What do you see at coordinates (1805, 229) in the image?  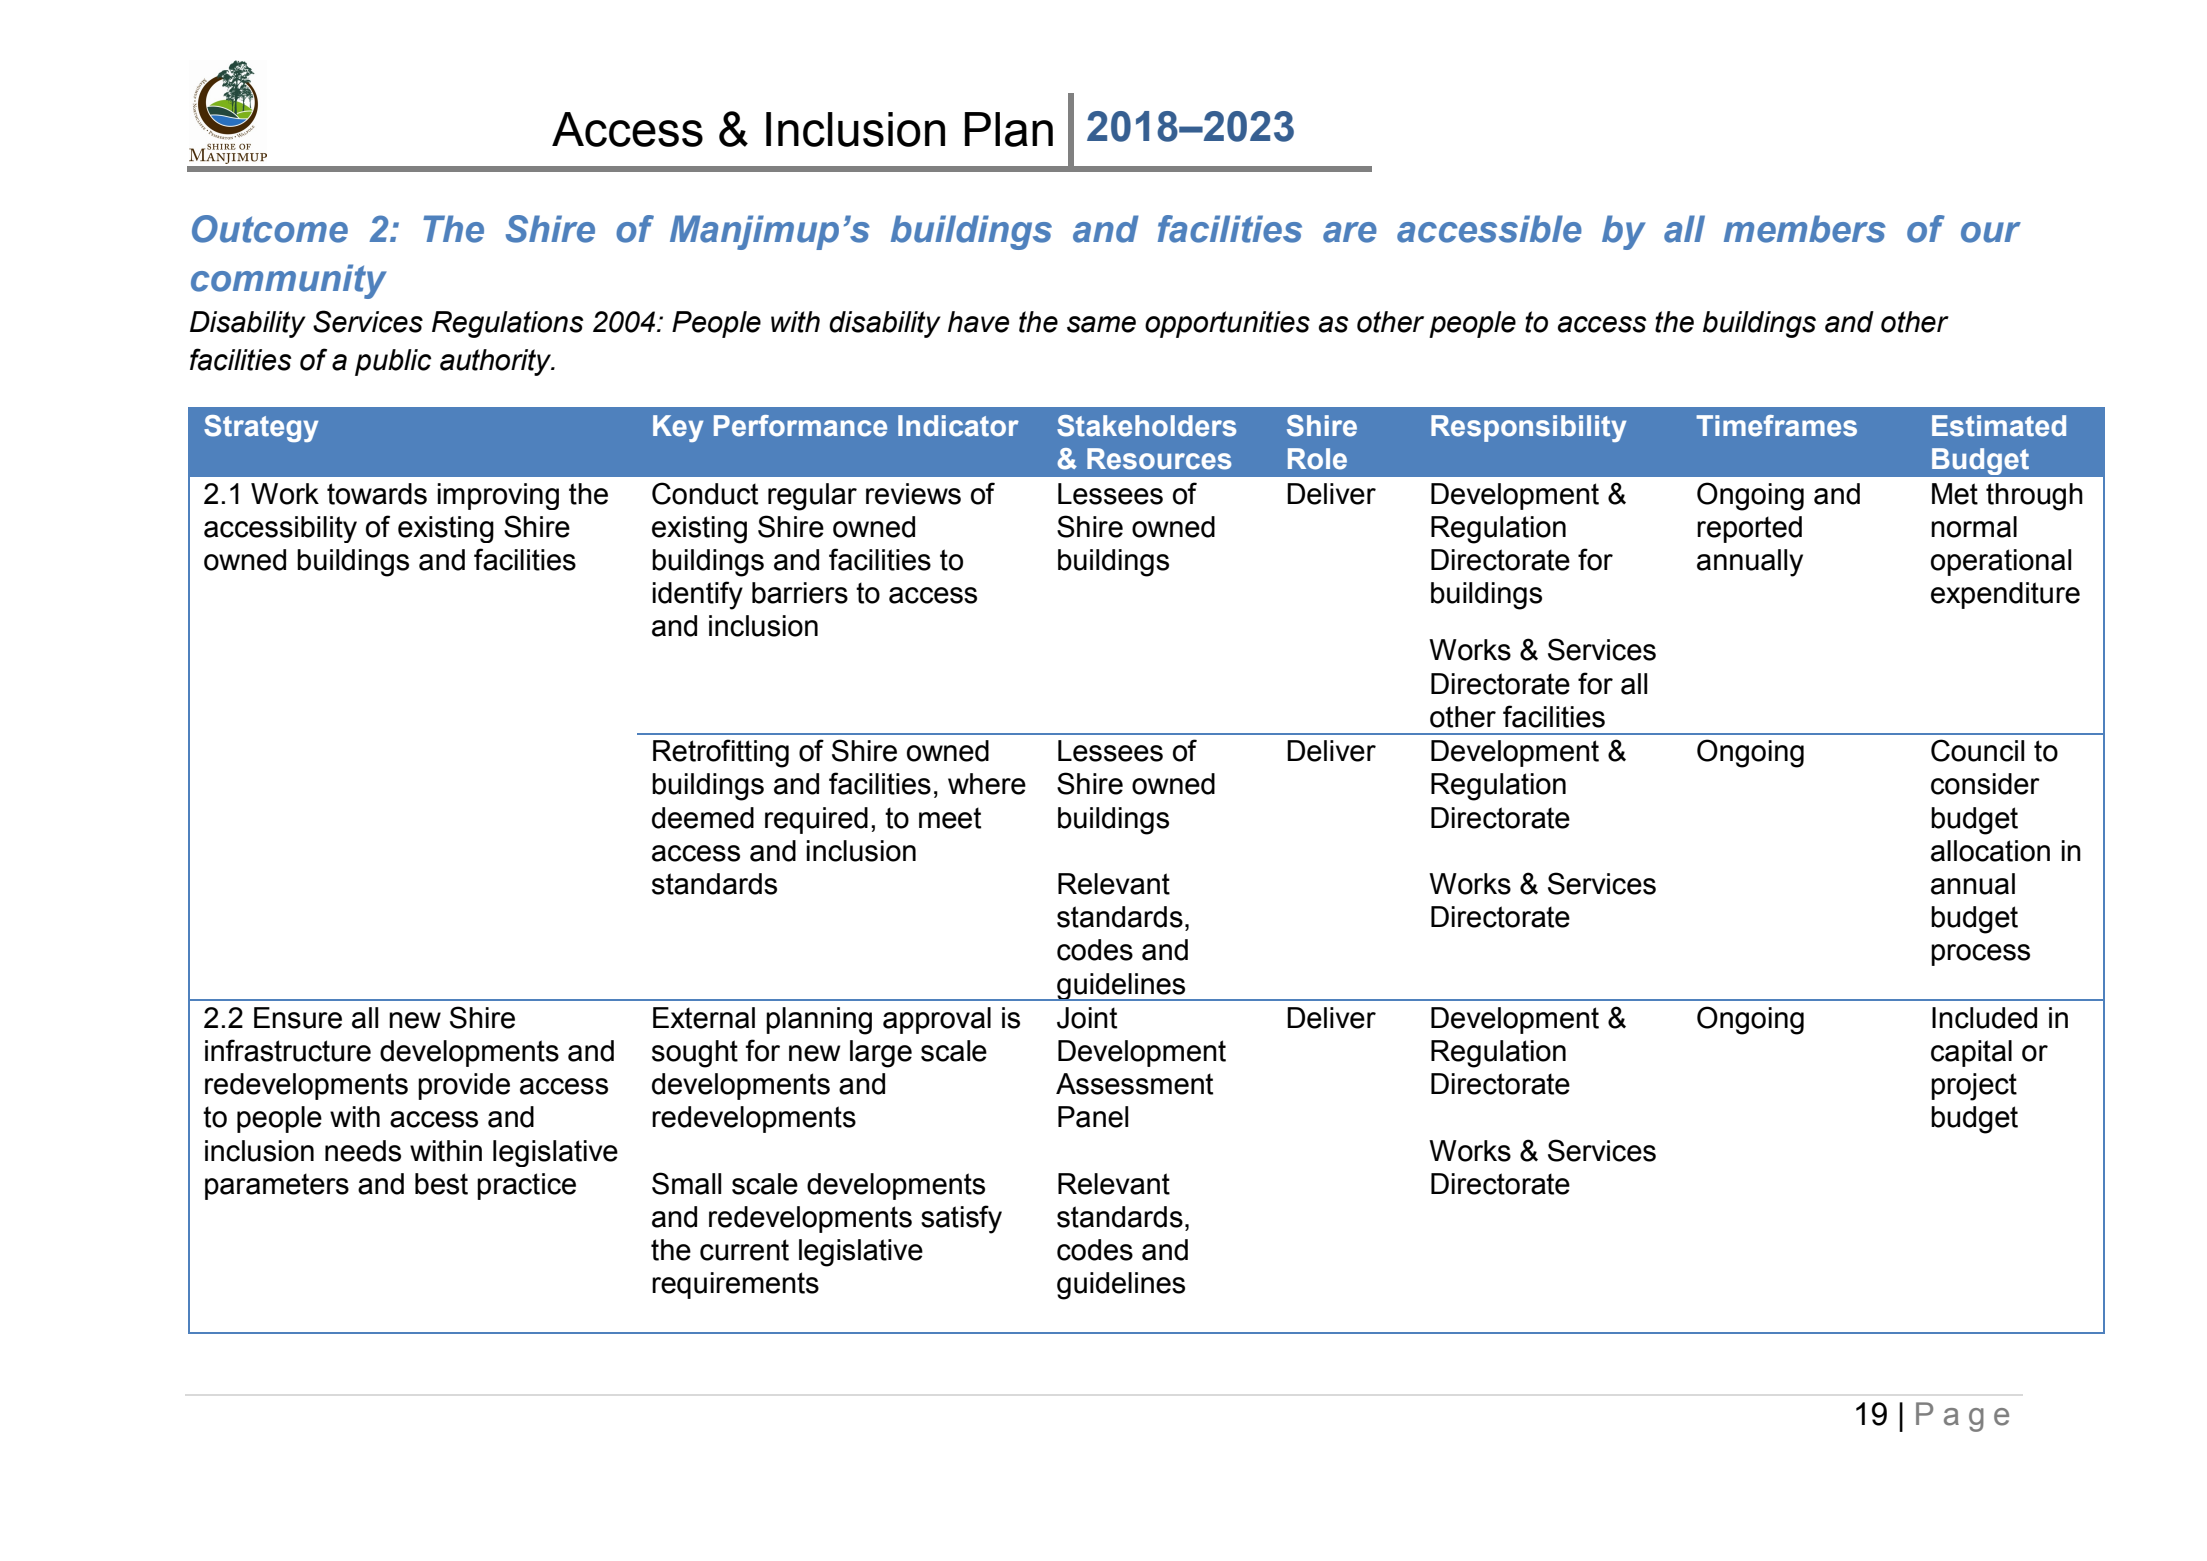 I see `members` at bounding box center [1805, 229].
